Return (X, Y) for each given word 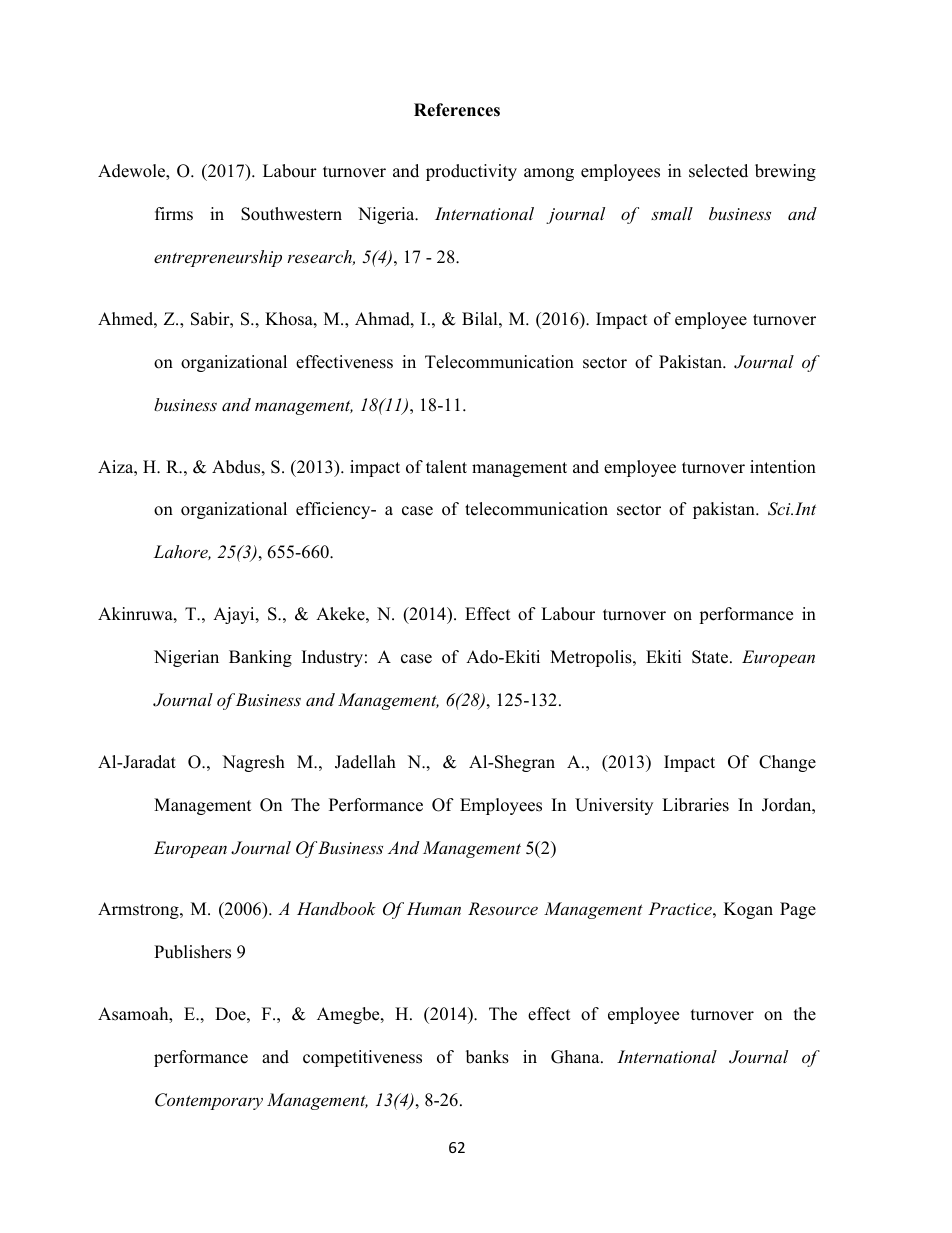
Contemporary (209, 1101)
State (711, 657)
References (457, 110)
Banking (260, 658)
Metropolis (592, 658)
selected (718, 171)
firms (174, 214)
